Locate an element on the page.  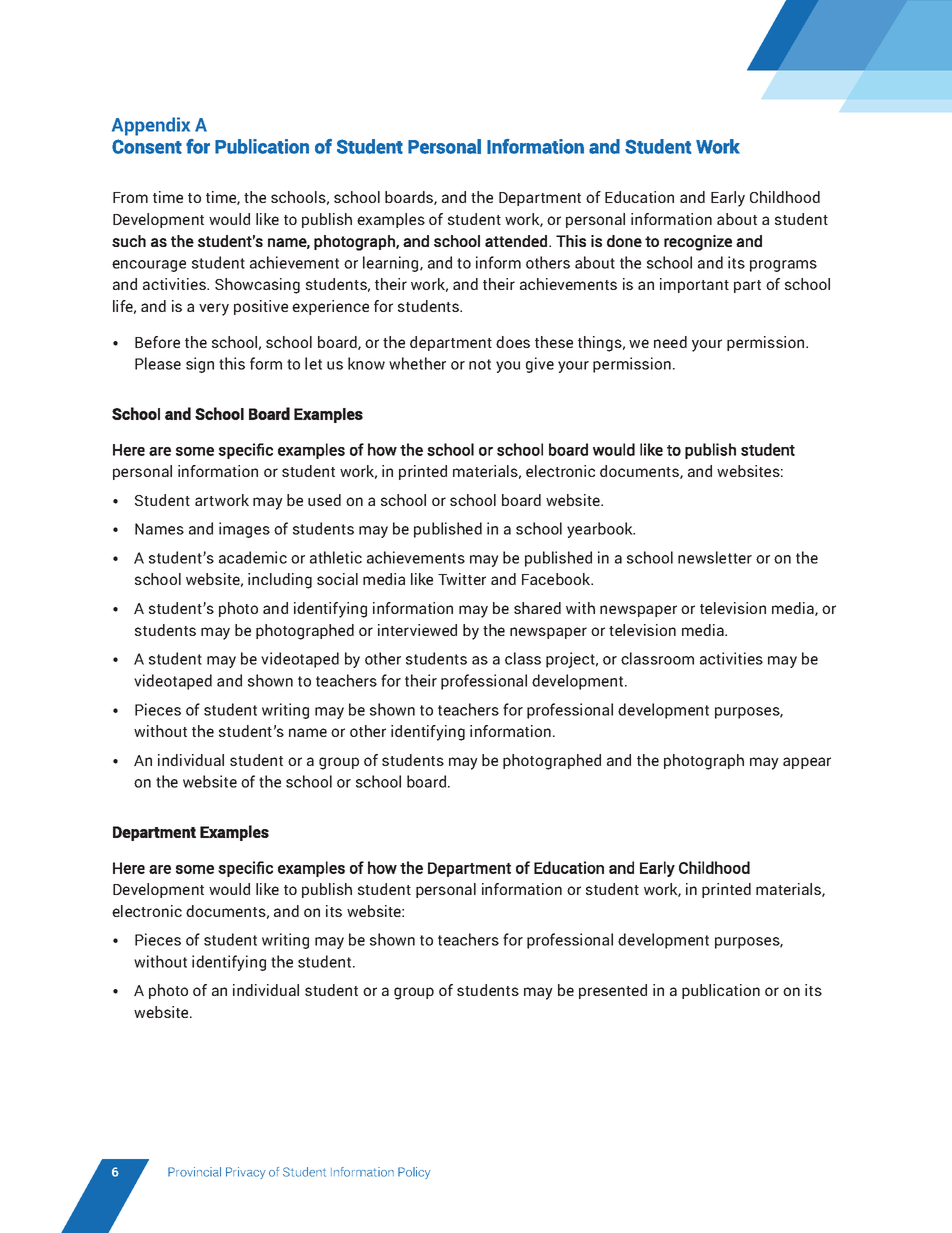
Privacy is located at coordinates (246, 1173).
